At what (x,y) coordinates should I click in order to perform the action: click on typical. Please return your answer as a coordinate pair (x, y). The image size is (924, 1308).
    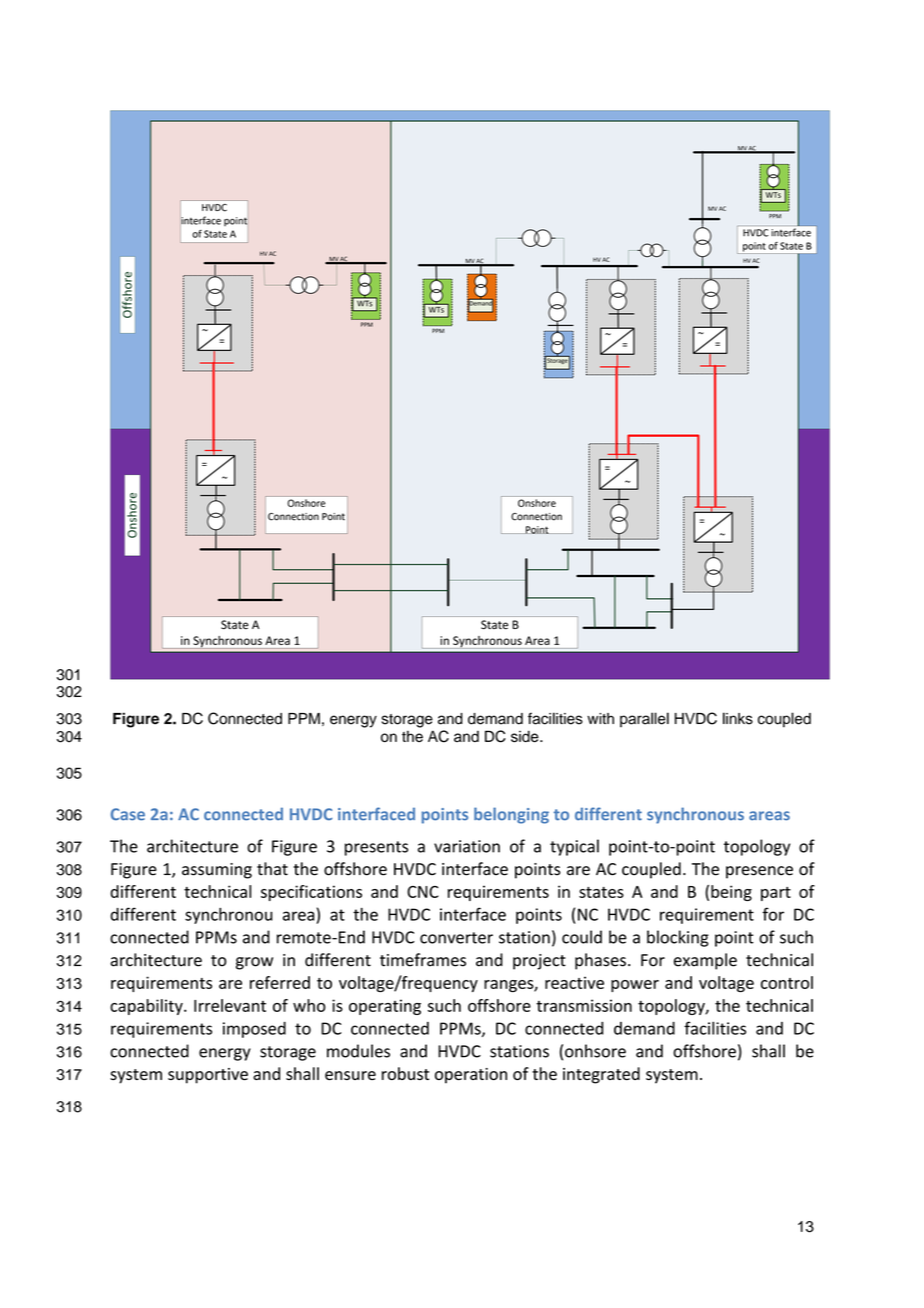
    Looking at the image, I should click on (574, 847).
